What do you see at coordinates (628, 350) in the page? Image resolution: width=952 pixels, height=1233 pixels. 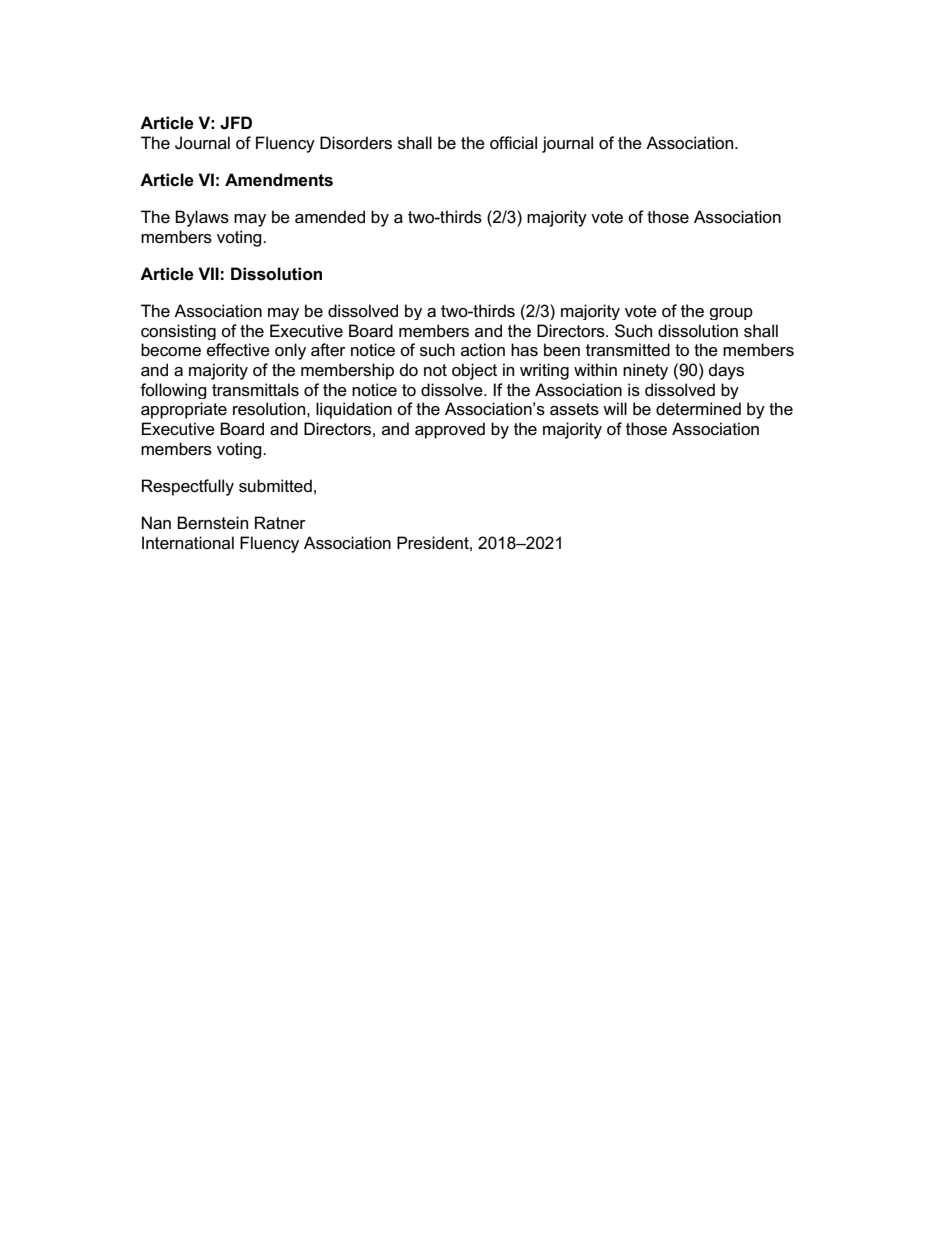 I see `transmitted` at bounding box center [628, 350].
